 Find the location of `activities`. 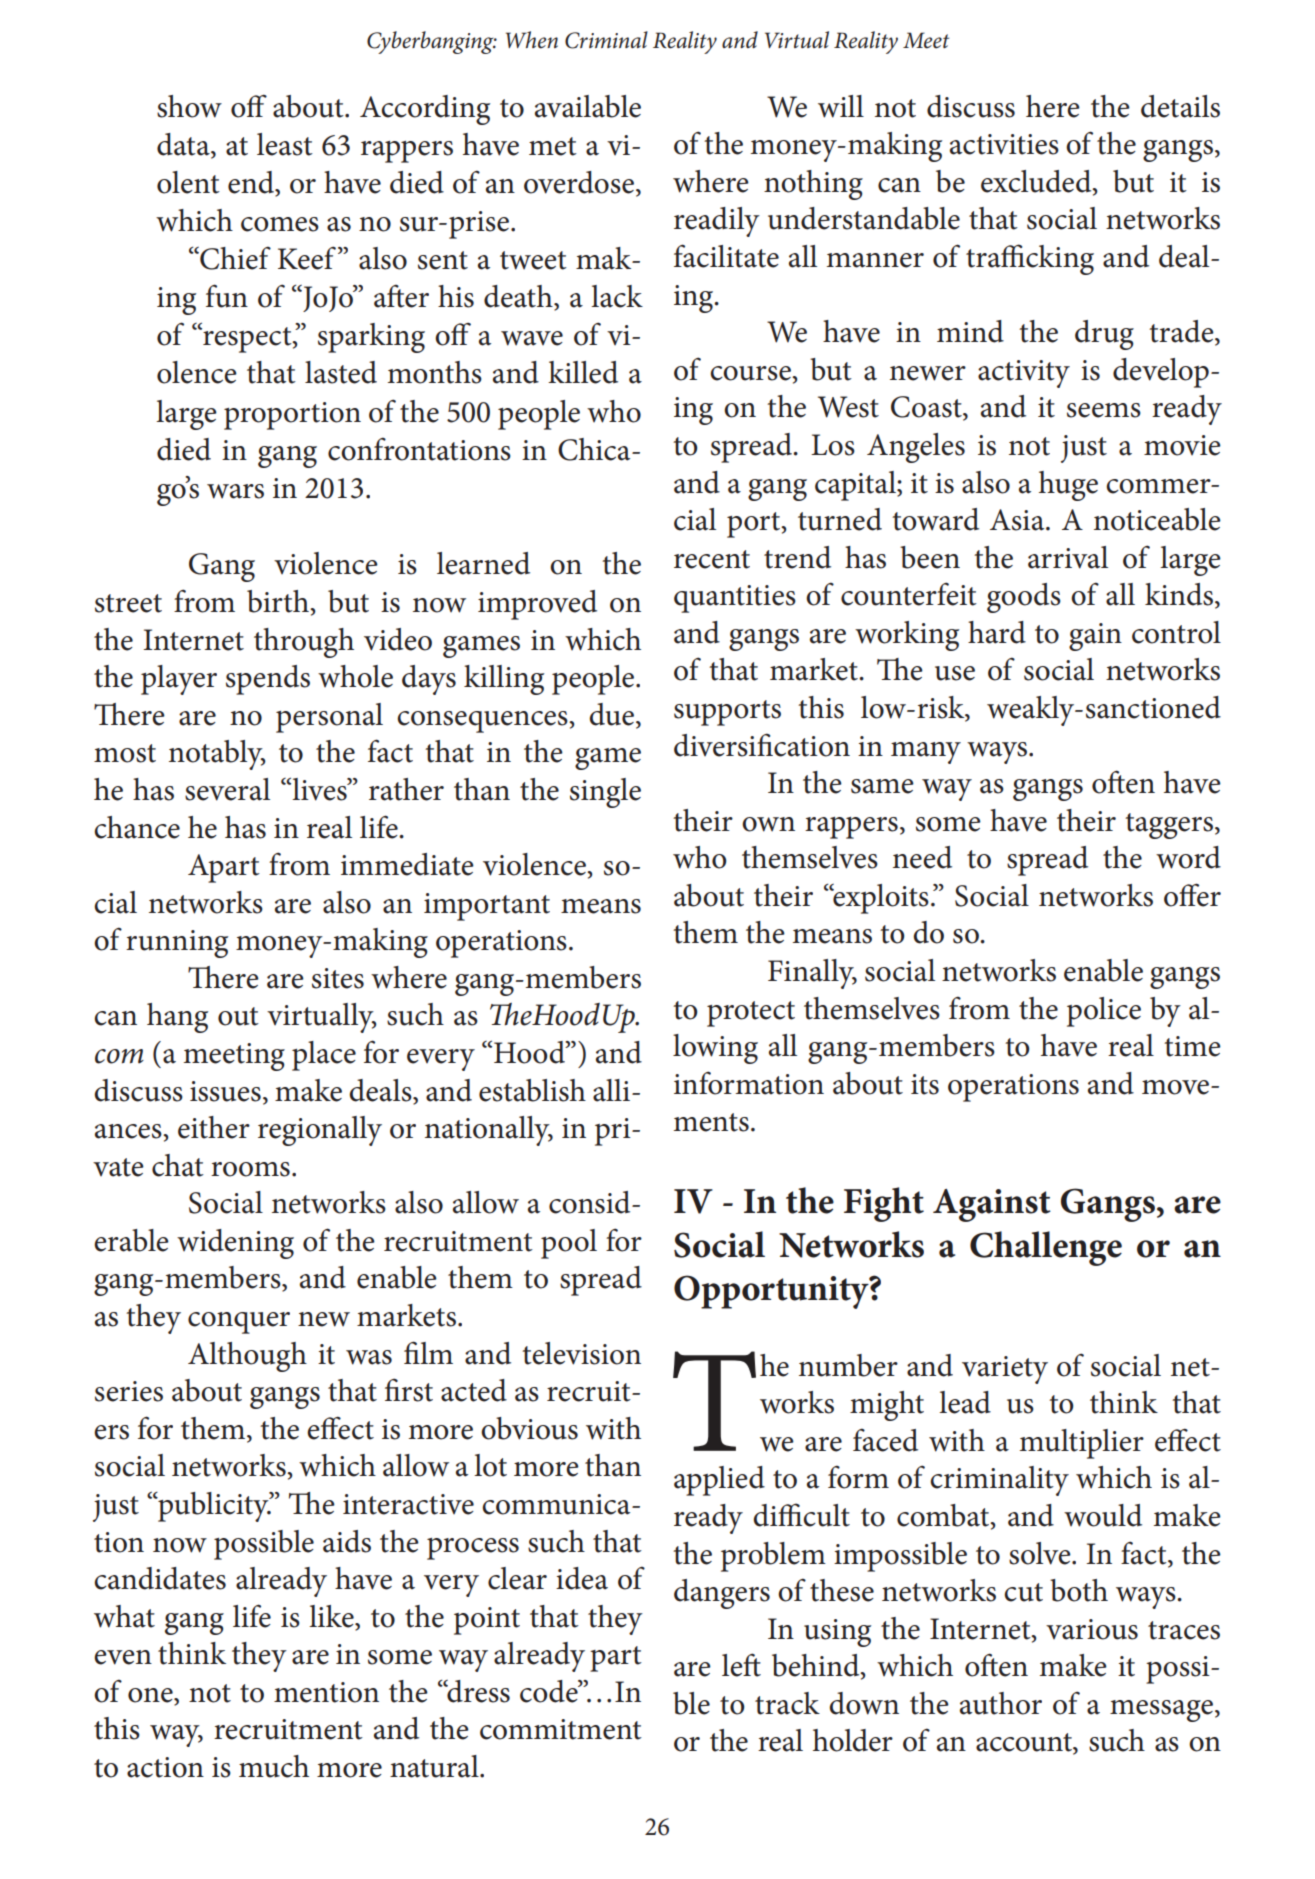

activities is located at coordinates (1004, 144).
